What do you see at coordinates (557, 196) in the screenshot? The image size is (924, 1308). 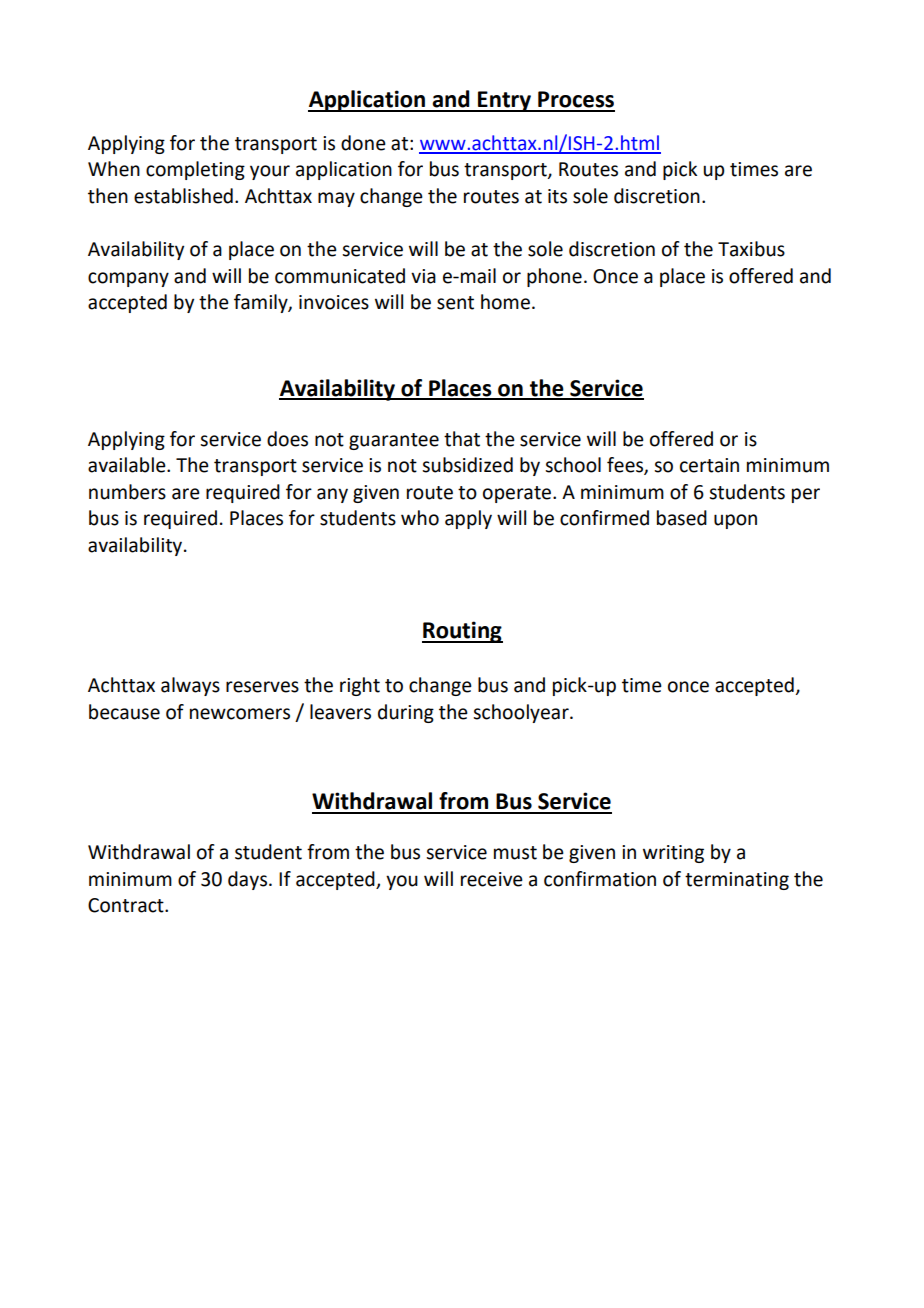 I see `its` at bounding box center [557, 196].
